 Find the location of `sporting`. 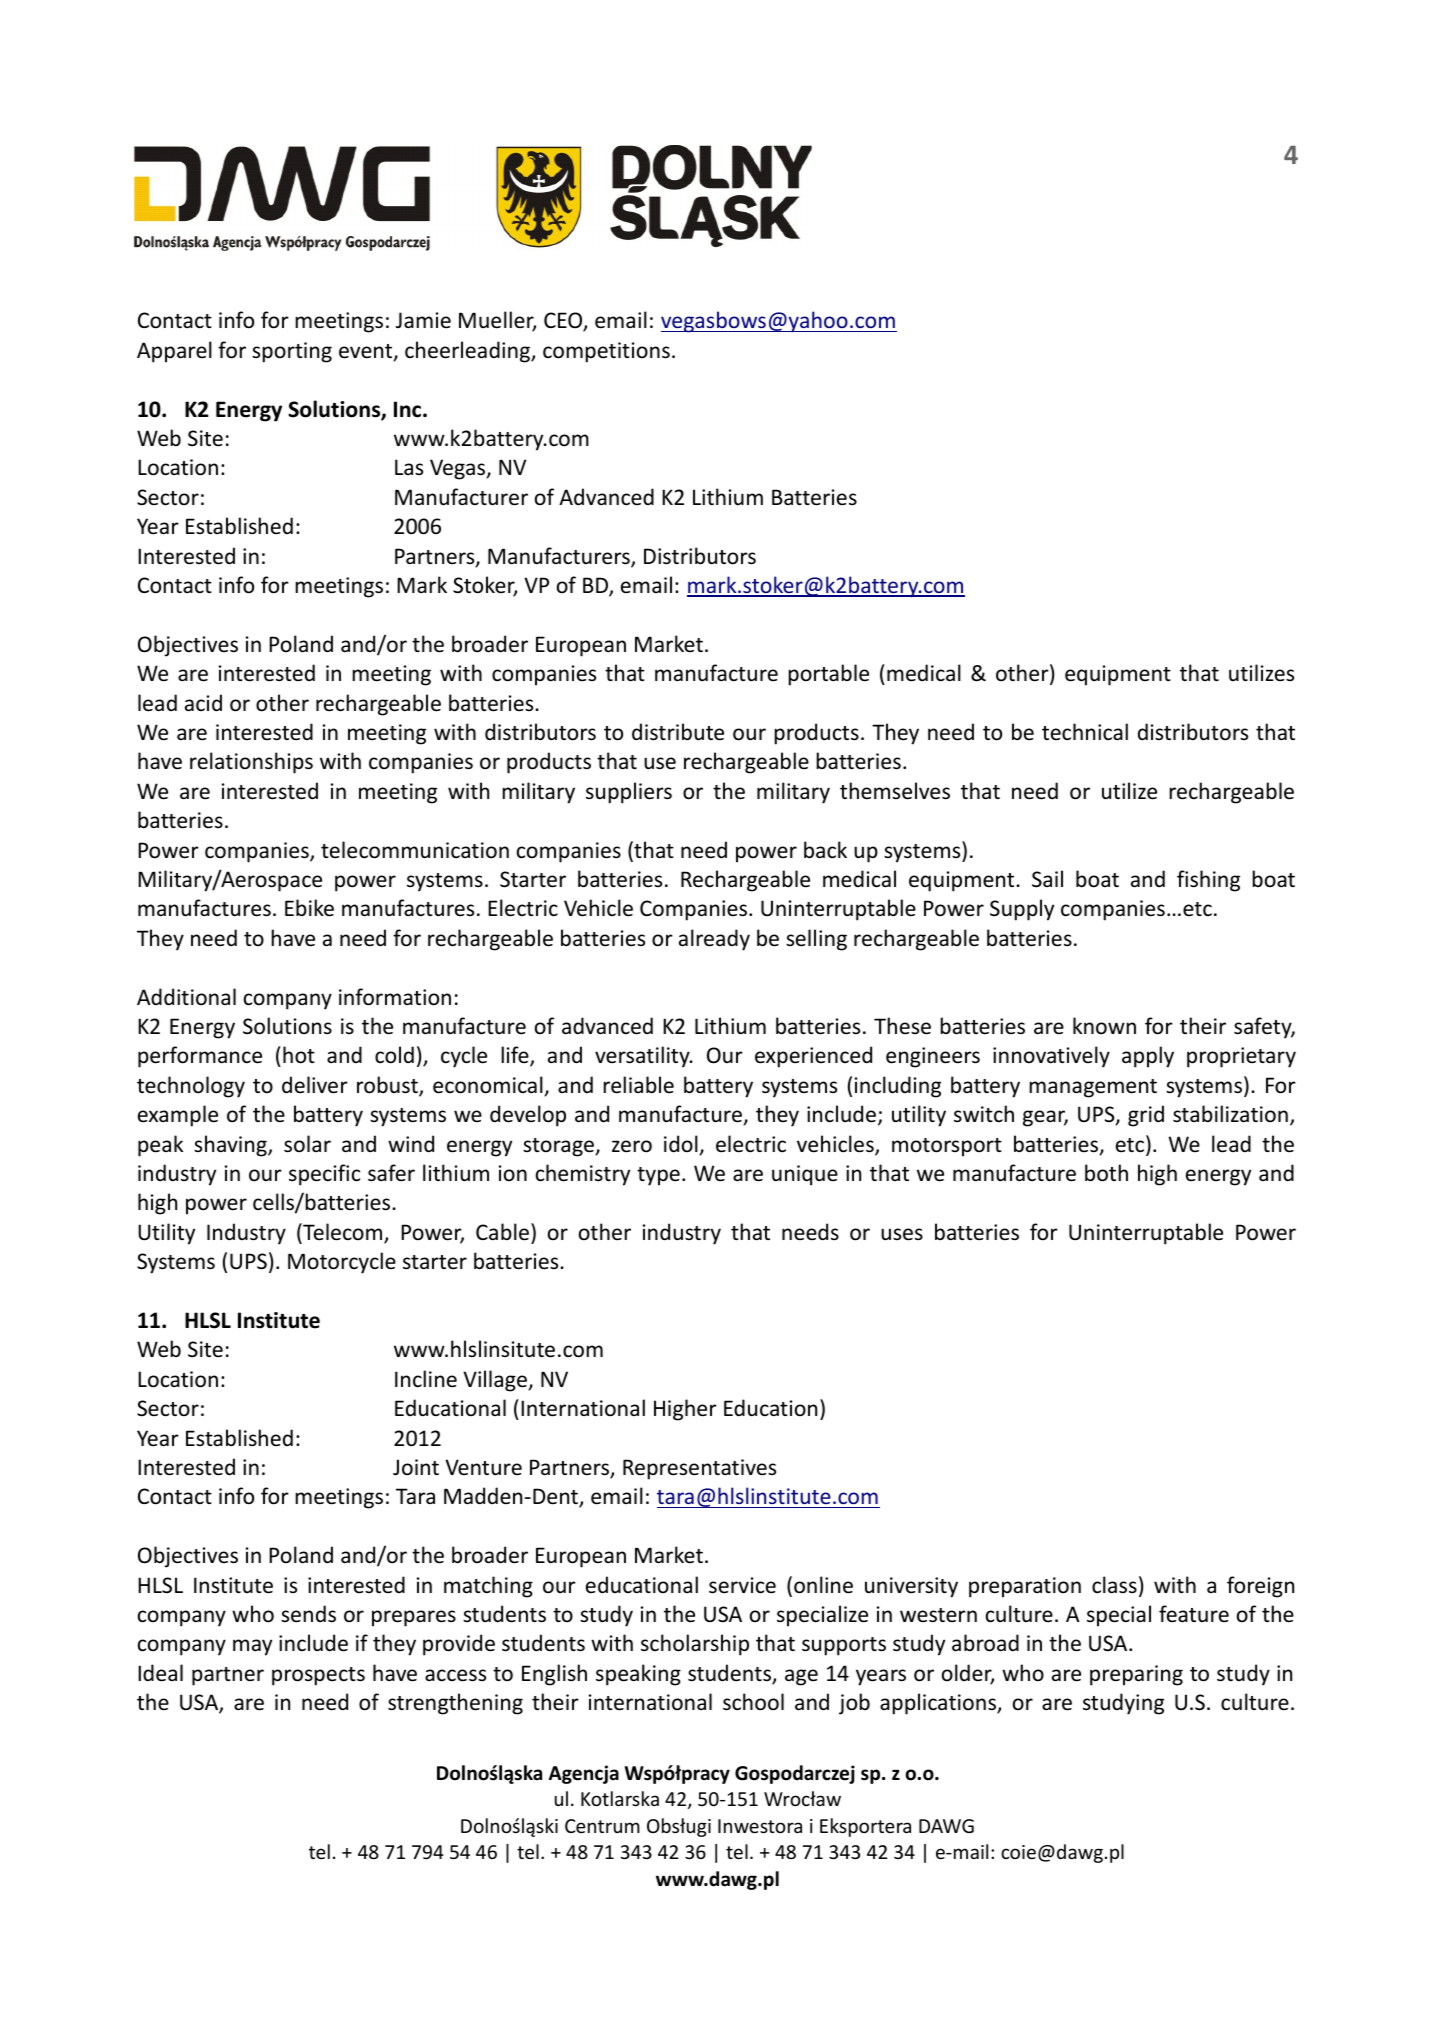

sporting is located at coordinates (292, 352).
